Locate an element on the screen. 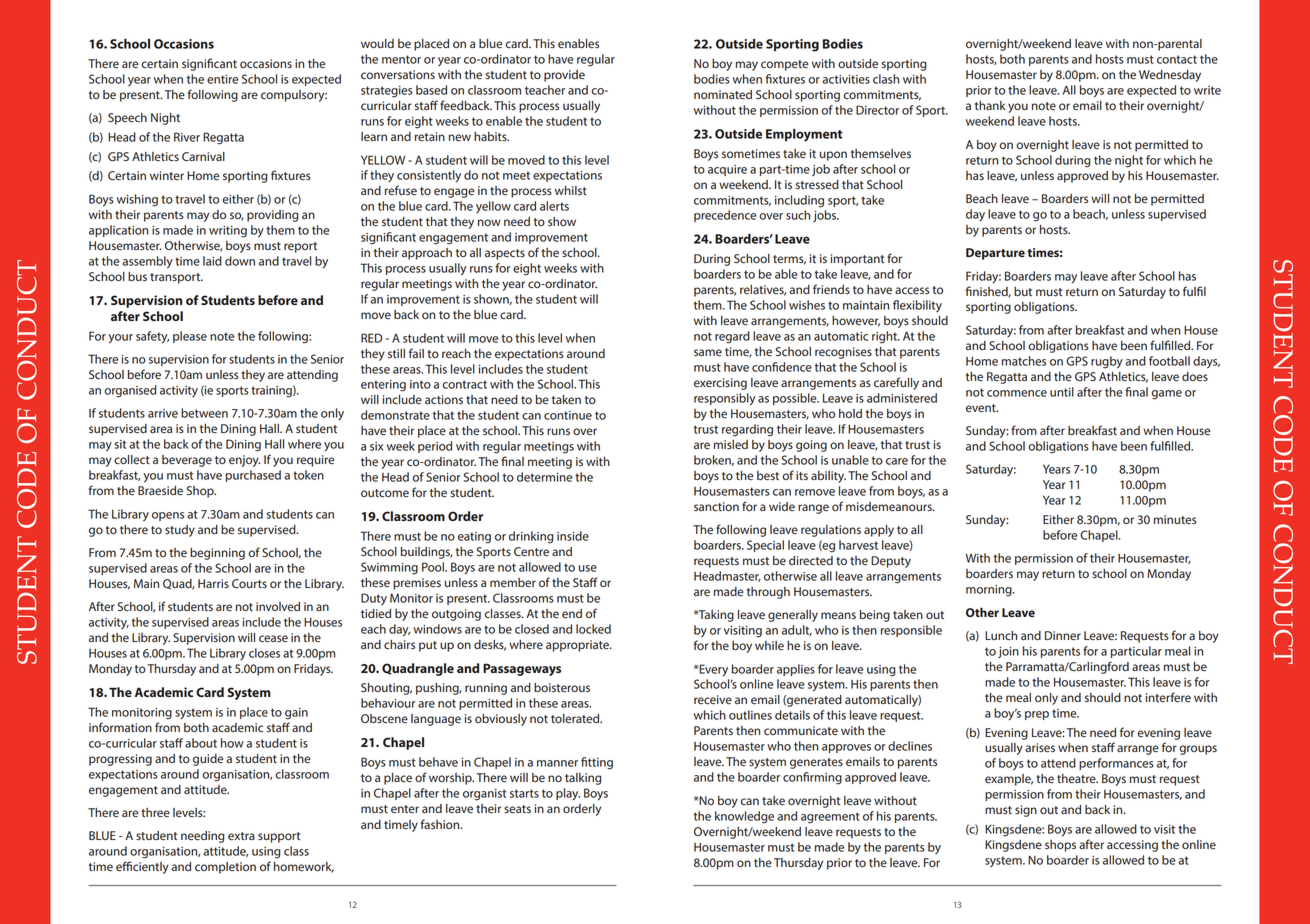 The width and height of the screenshot is (1310, 924). please is located at coordinates (190, 337).
